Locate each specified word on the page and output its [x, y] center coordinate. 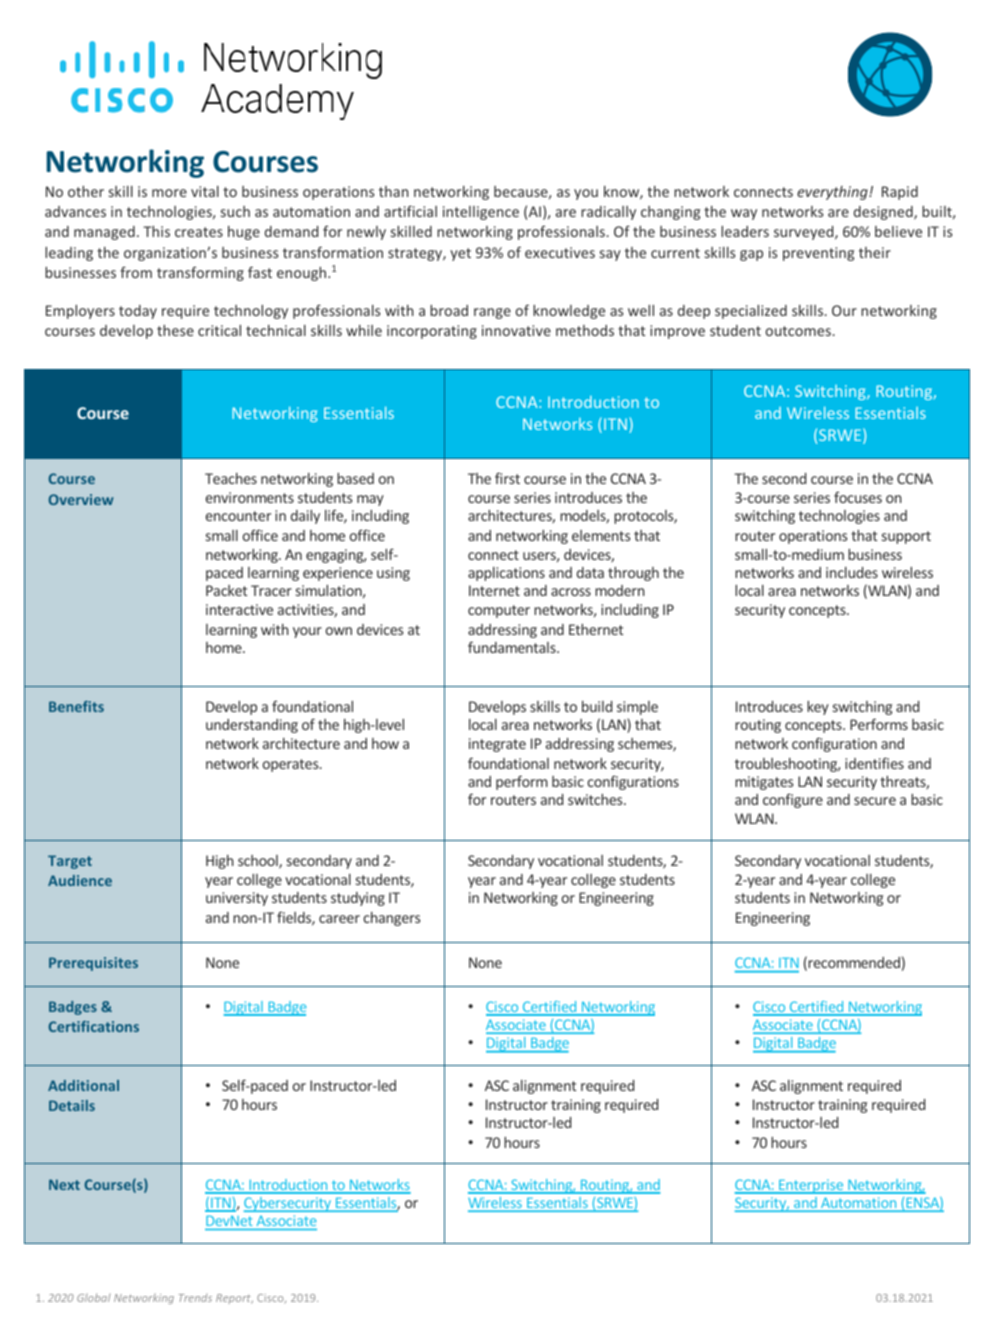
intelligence [481, 213]
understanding [252, 726]
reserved [159, 1236]
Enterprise [811, 1186]
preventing [818, 254]
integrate [497, 745]
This [156, 231]
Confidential [318, 1236]
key [818, 708]
